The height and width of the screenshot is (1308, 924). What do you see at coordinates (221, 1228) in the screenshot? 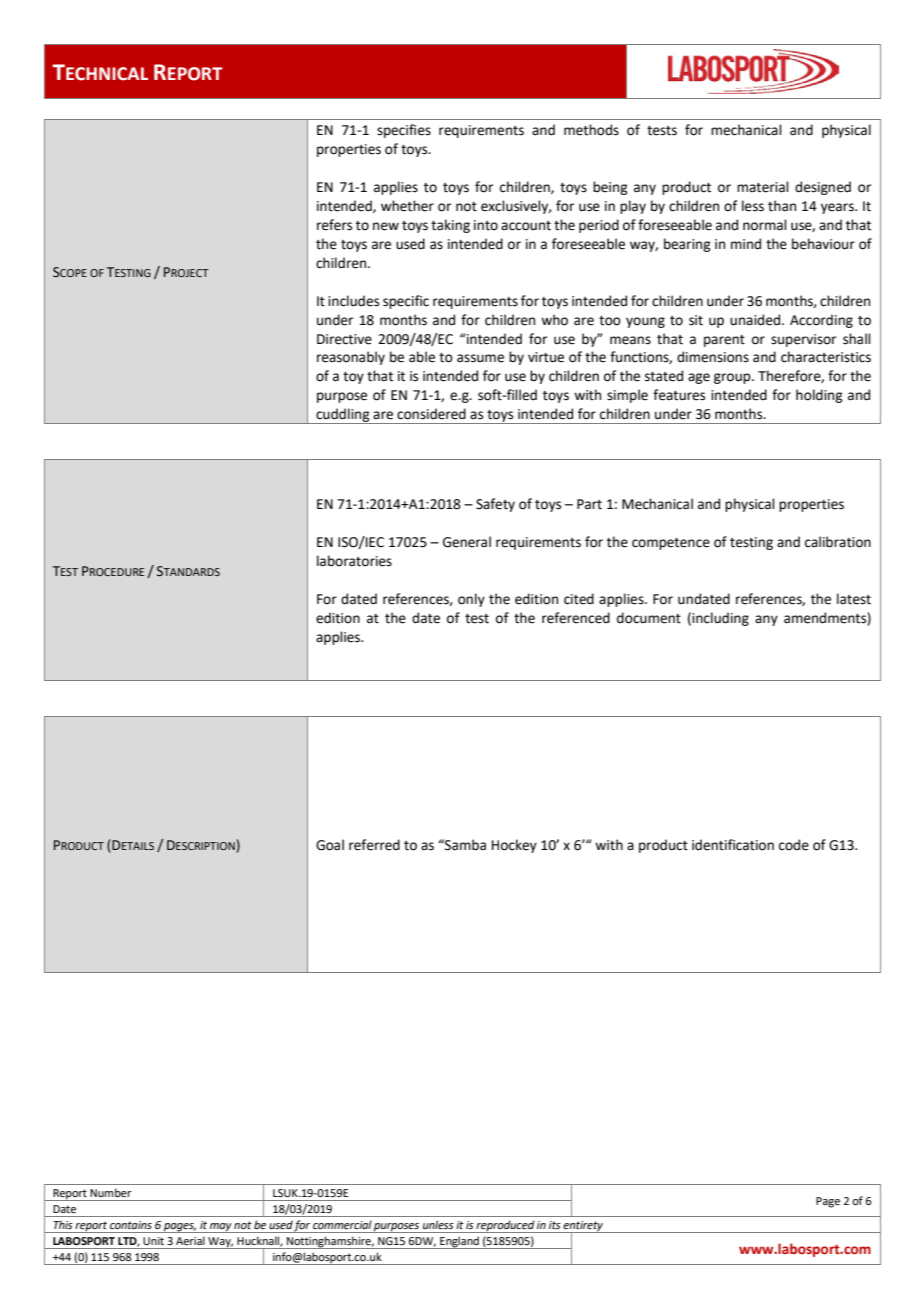
I see `may` at bounding box center [221, 1228].
